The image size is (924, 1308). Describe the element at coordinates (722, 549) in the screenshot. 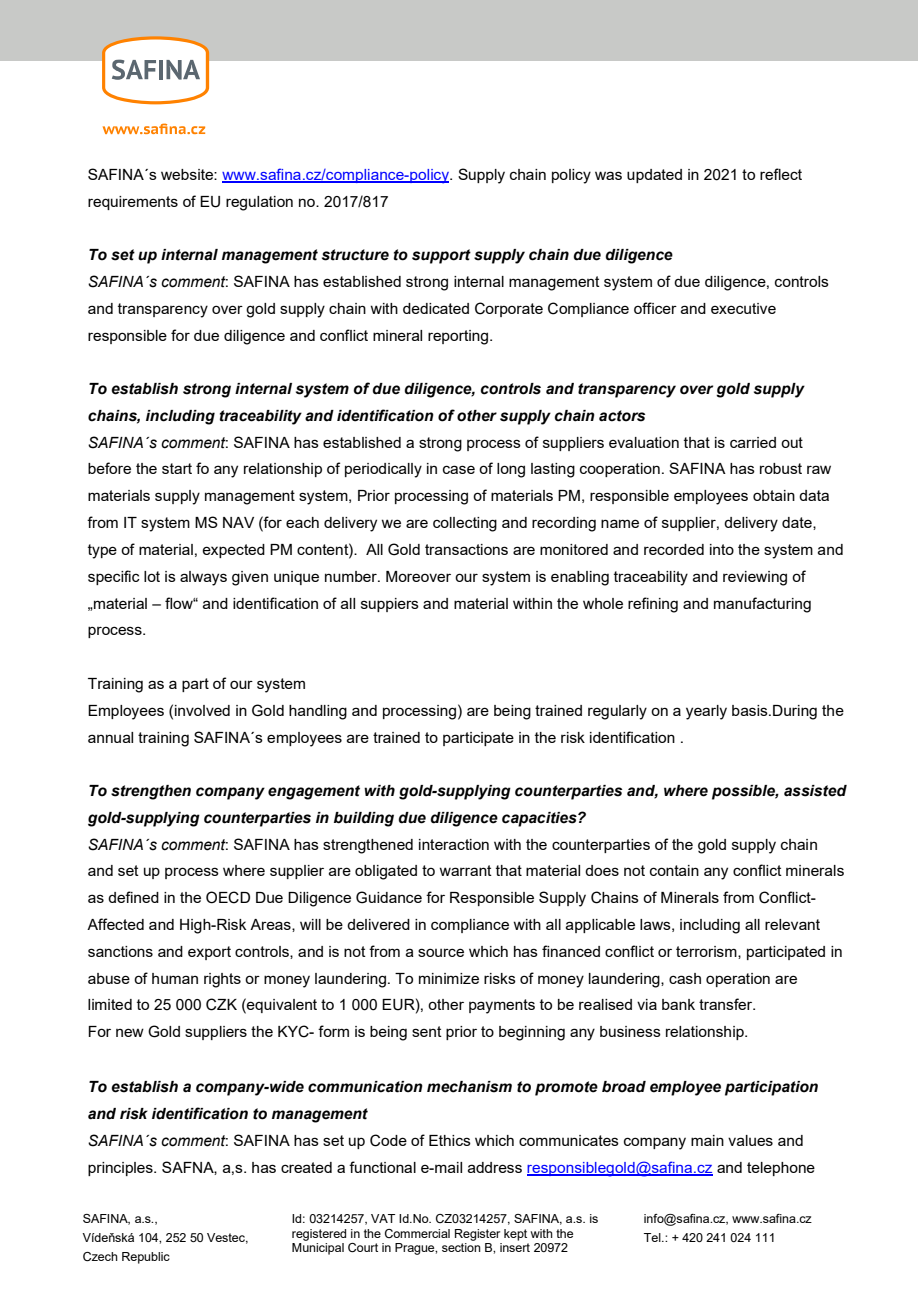

I see `into` at that location.
